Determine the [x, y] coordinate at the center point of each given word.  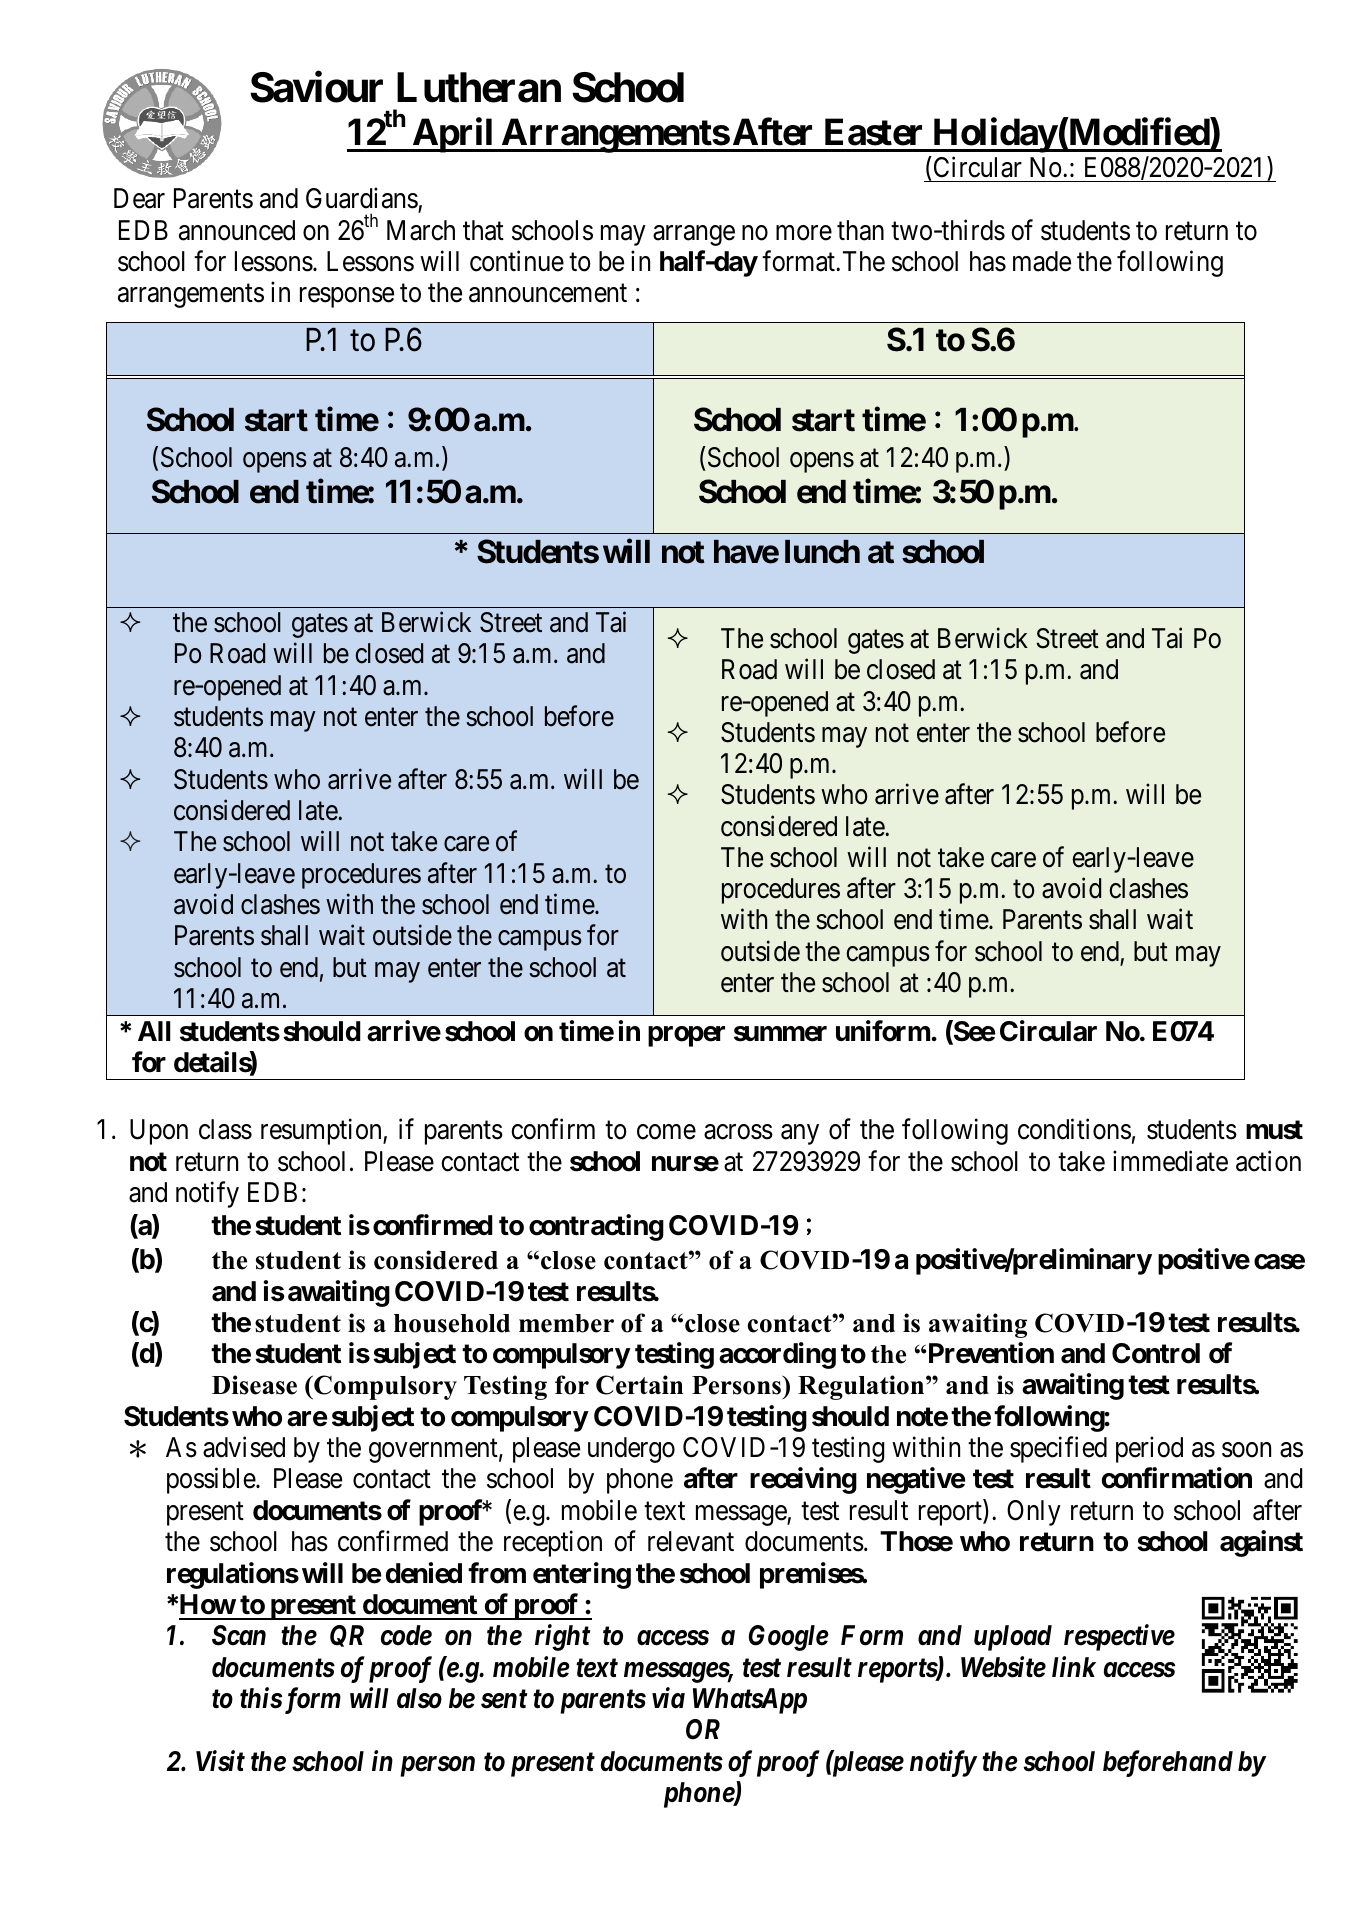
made [1042, 261]
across [738, 1132]
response [347, 298]
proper [686, 1036]
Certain [639, 1385]
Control [1156, 1353]
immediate [1170, 1161]
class [225, 1129]
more [804, 233]
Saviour [316, 87]
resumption [322, 1132]
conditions [1074, 1129]
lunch [822, 552]
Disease [254, 1385]
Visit [220, 1761]
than [860, 230]
